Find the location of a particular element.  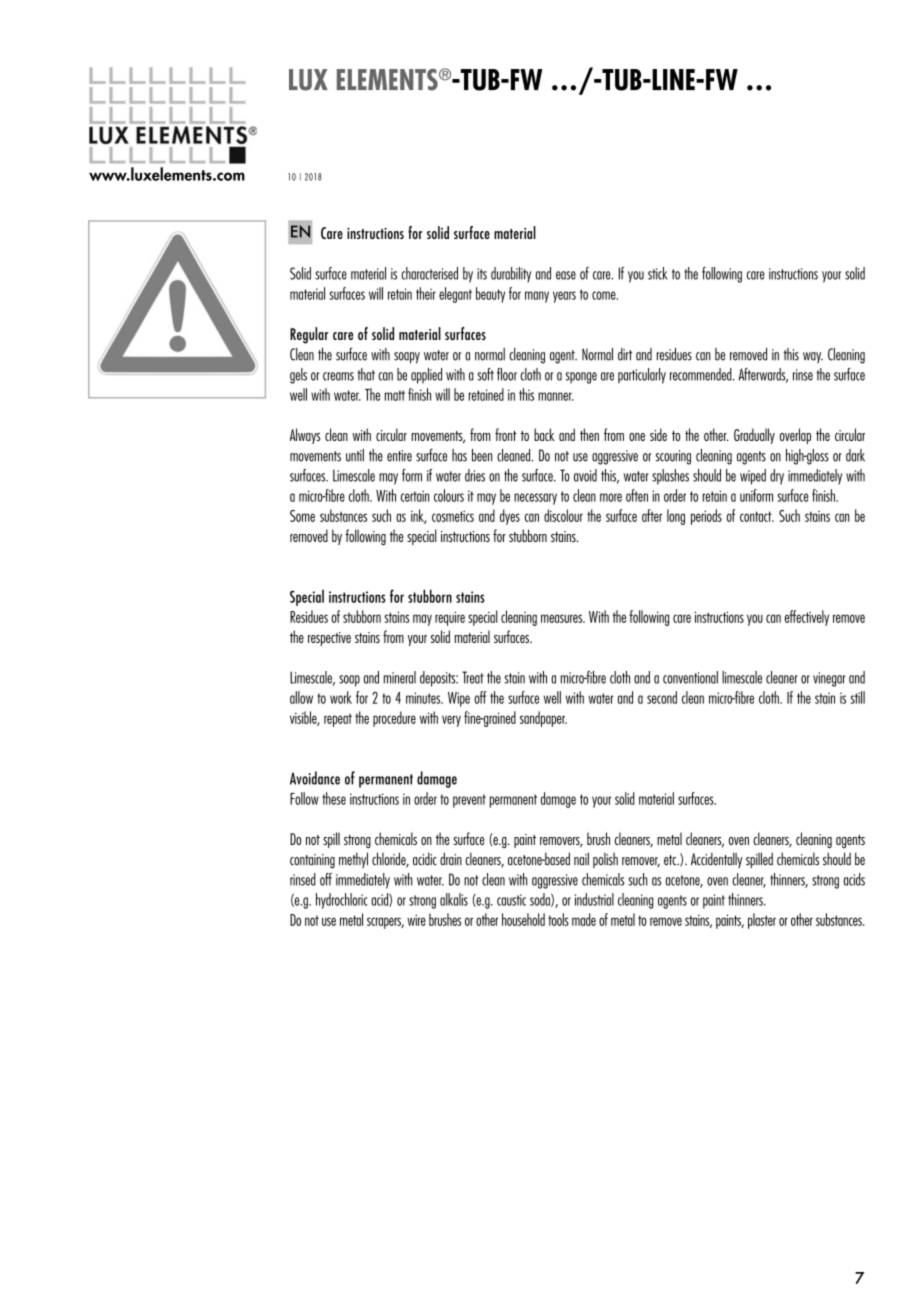

effectively is located at coordinates (807, 618).
